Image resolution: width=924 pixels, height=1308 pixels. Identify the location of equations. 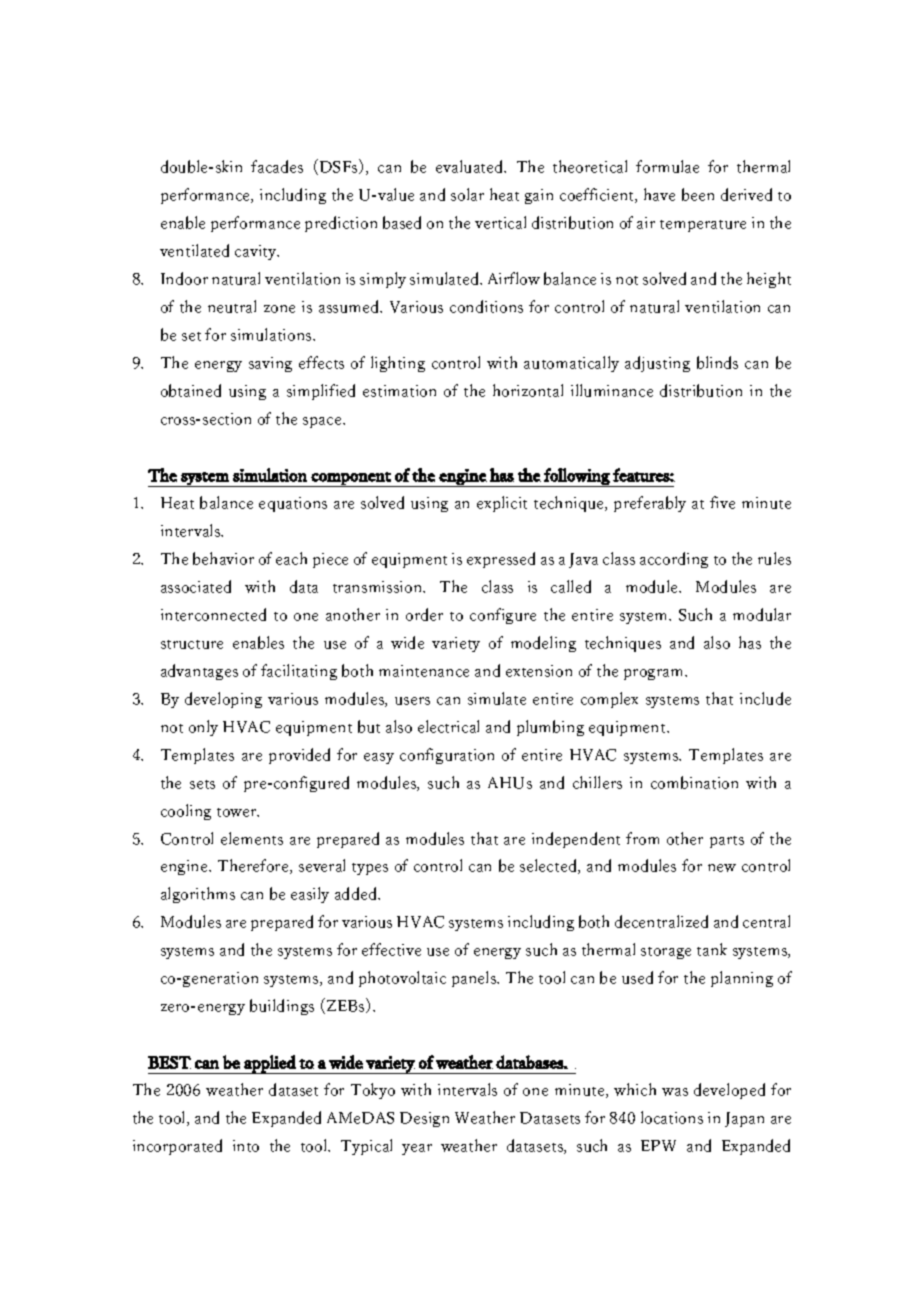
(293, 504).
